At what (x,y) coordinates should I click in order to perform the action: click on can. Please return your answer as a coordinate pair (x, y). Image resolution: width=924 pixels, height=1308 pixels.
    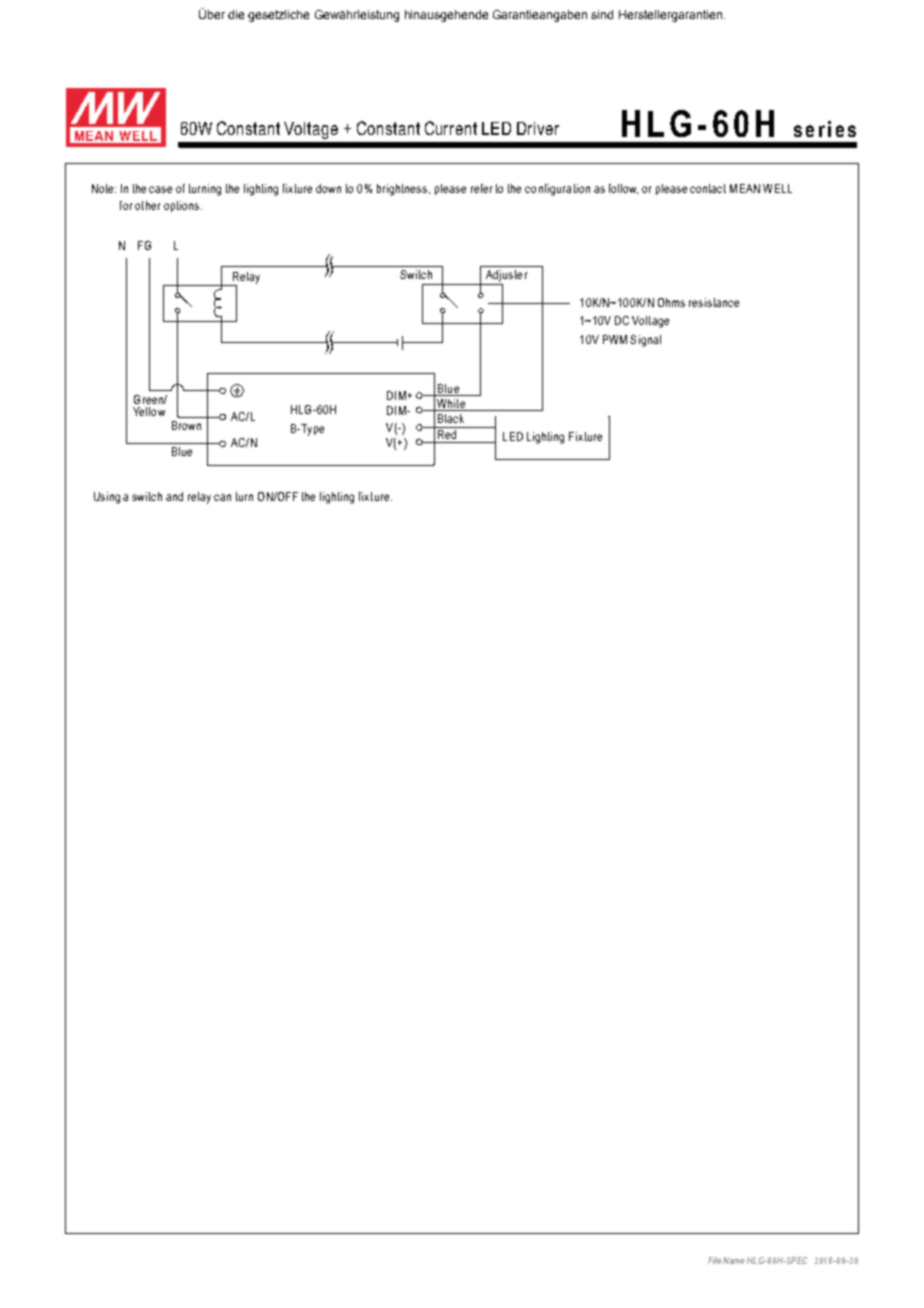
    Looking at the image, I should click on (222, 497).
